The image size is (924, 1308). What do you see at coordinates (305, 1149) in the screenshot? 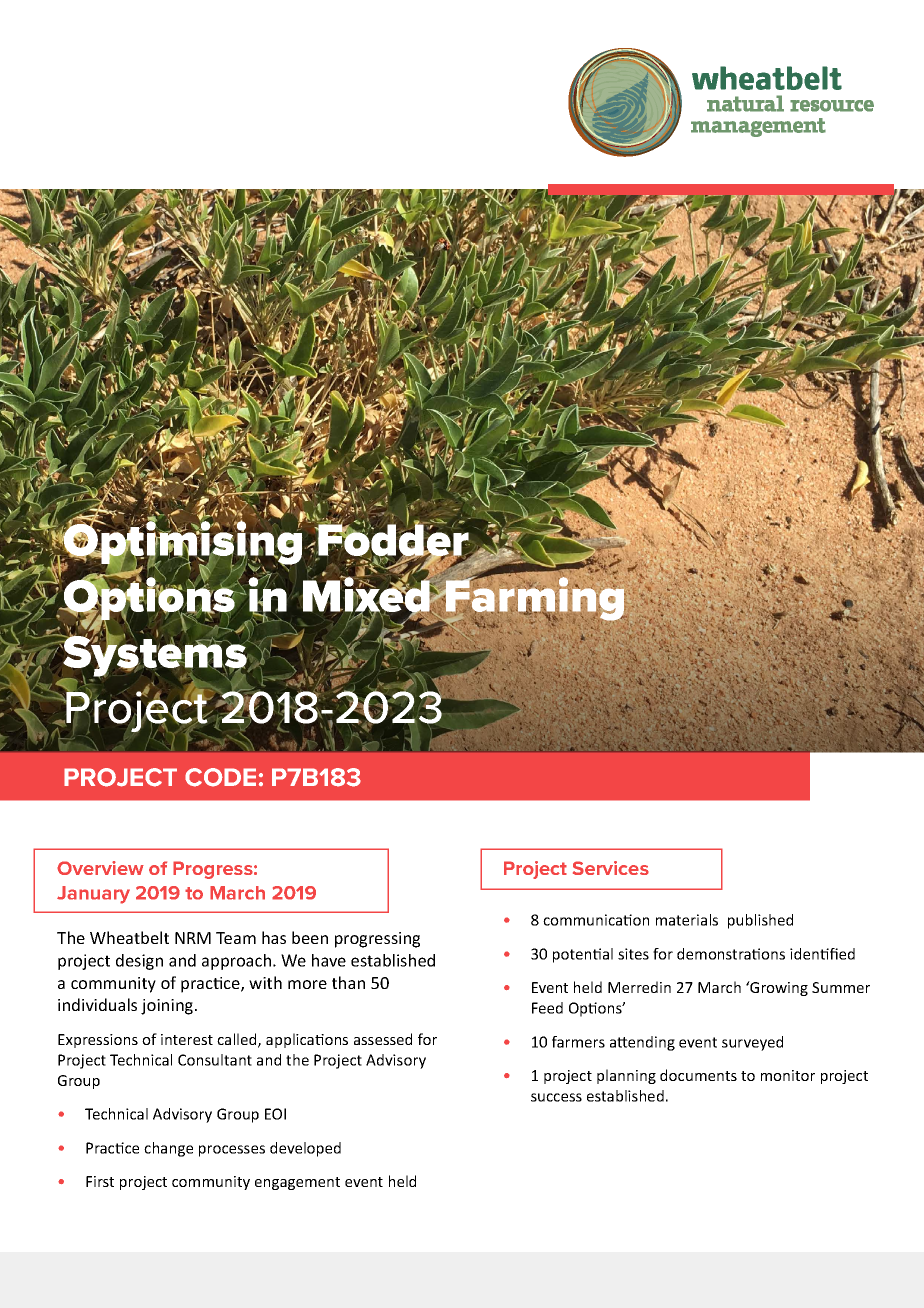
I see `developed` at bounding box center [305, 1149].
